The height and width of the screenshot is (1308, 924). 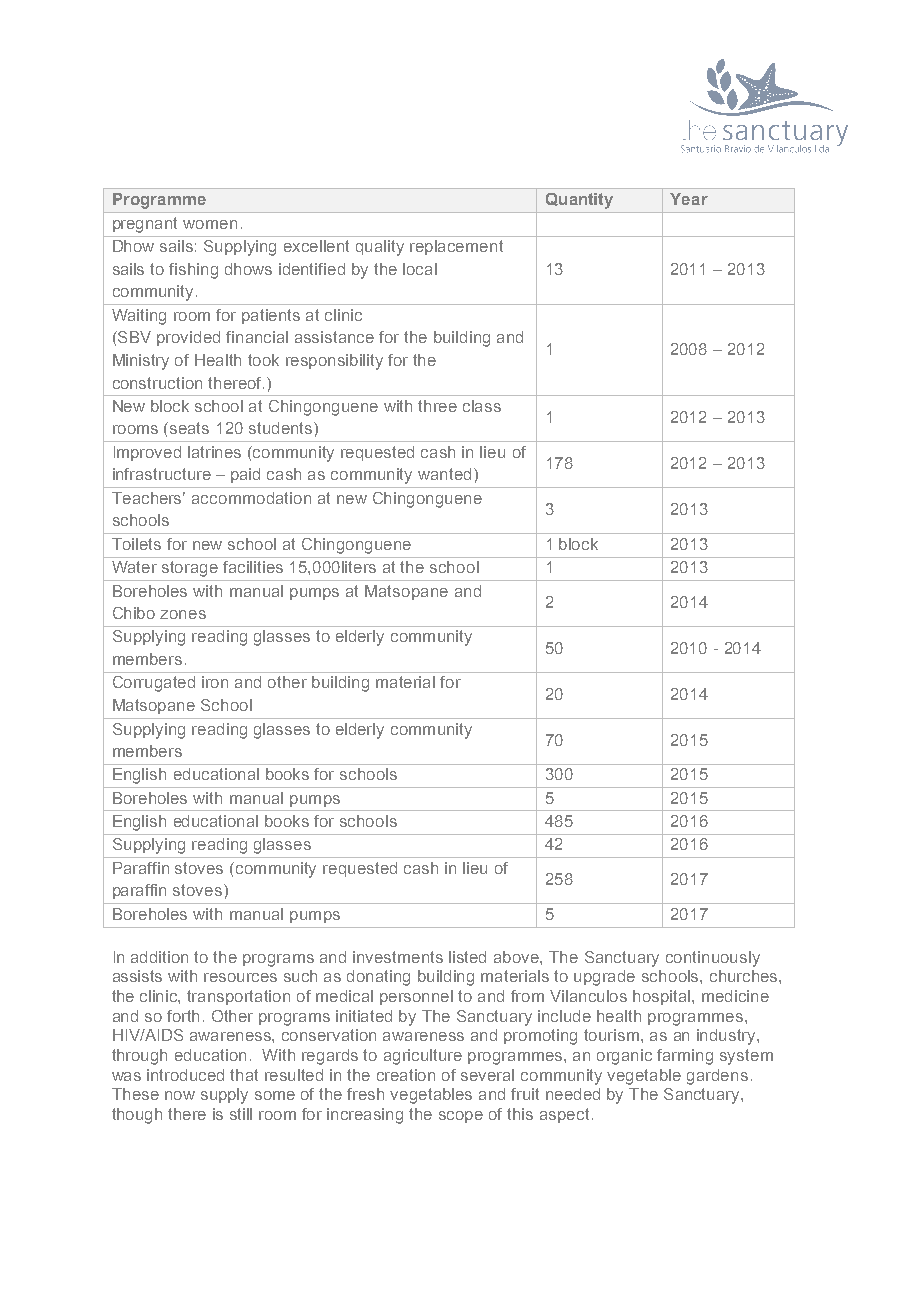 I want to click on replacement, so click(x=456, y=247).
